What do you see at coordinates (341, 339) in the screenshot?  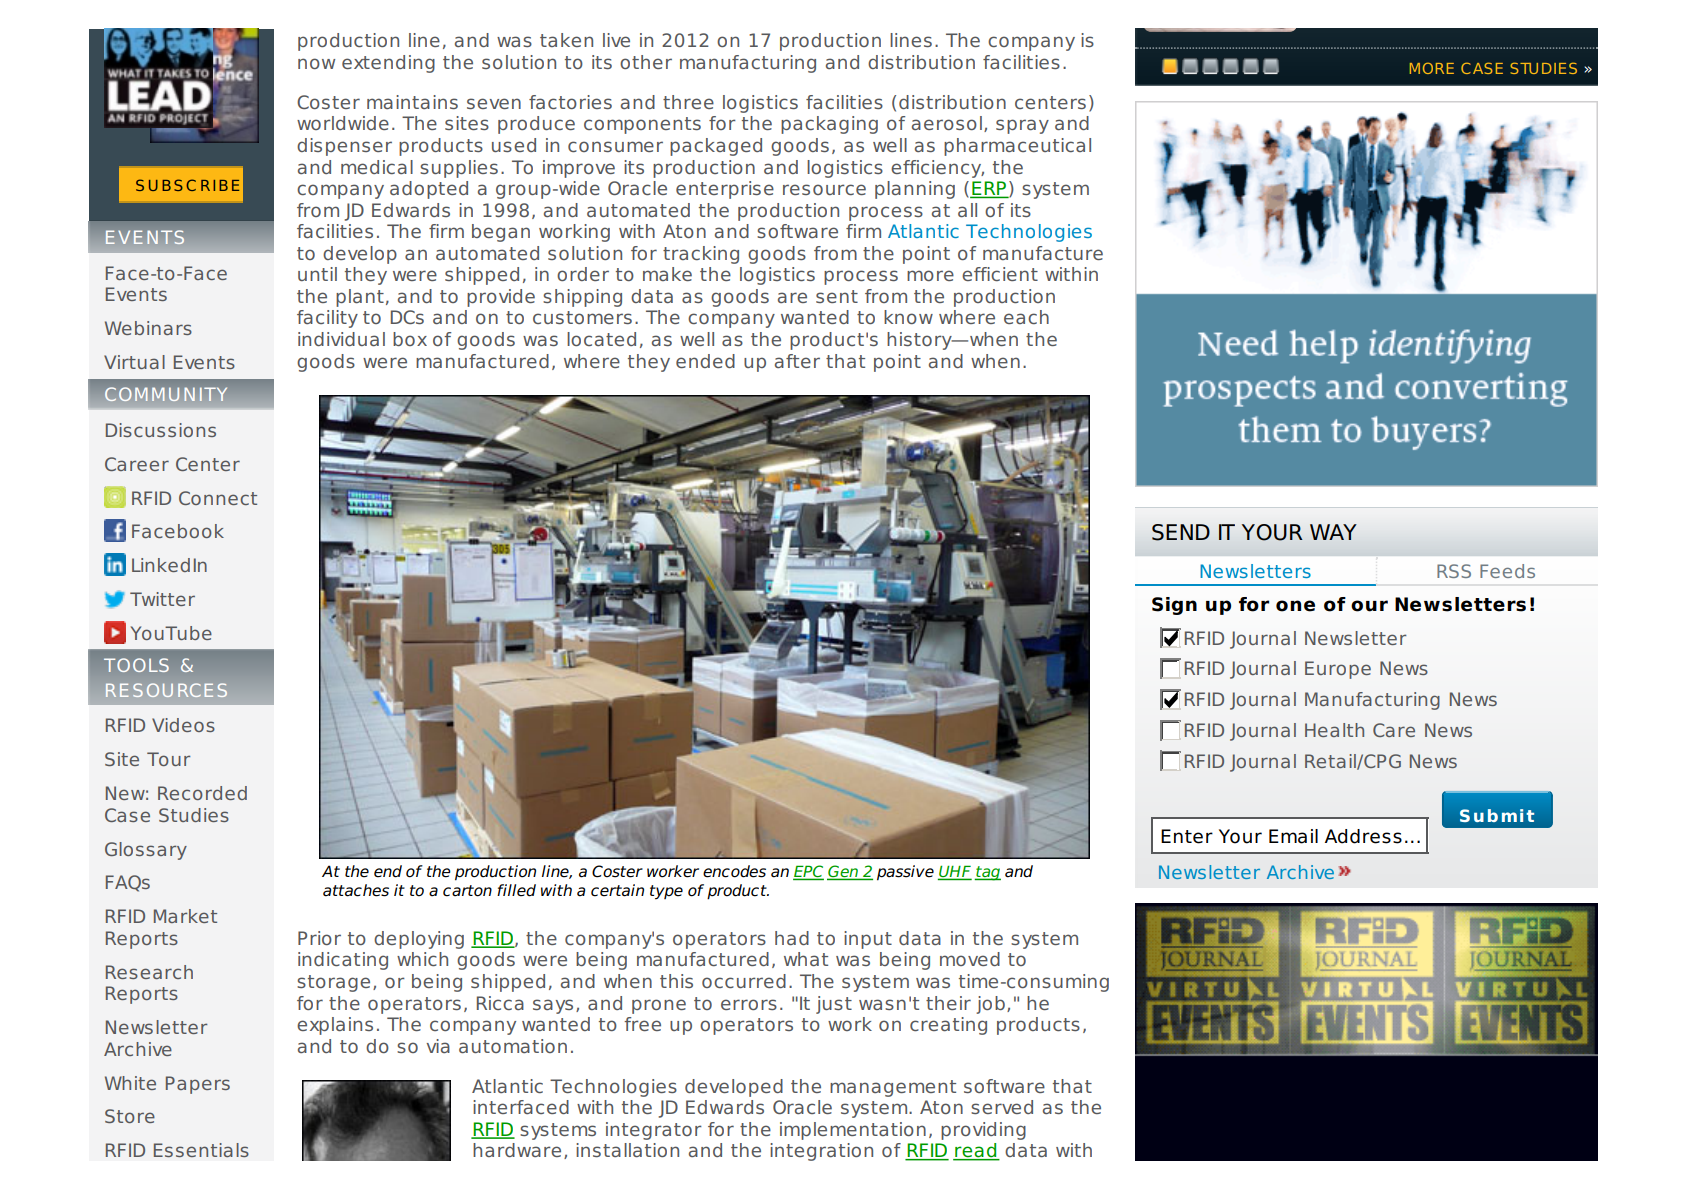 I see `individual` at bounding box center [341, 339].
